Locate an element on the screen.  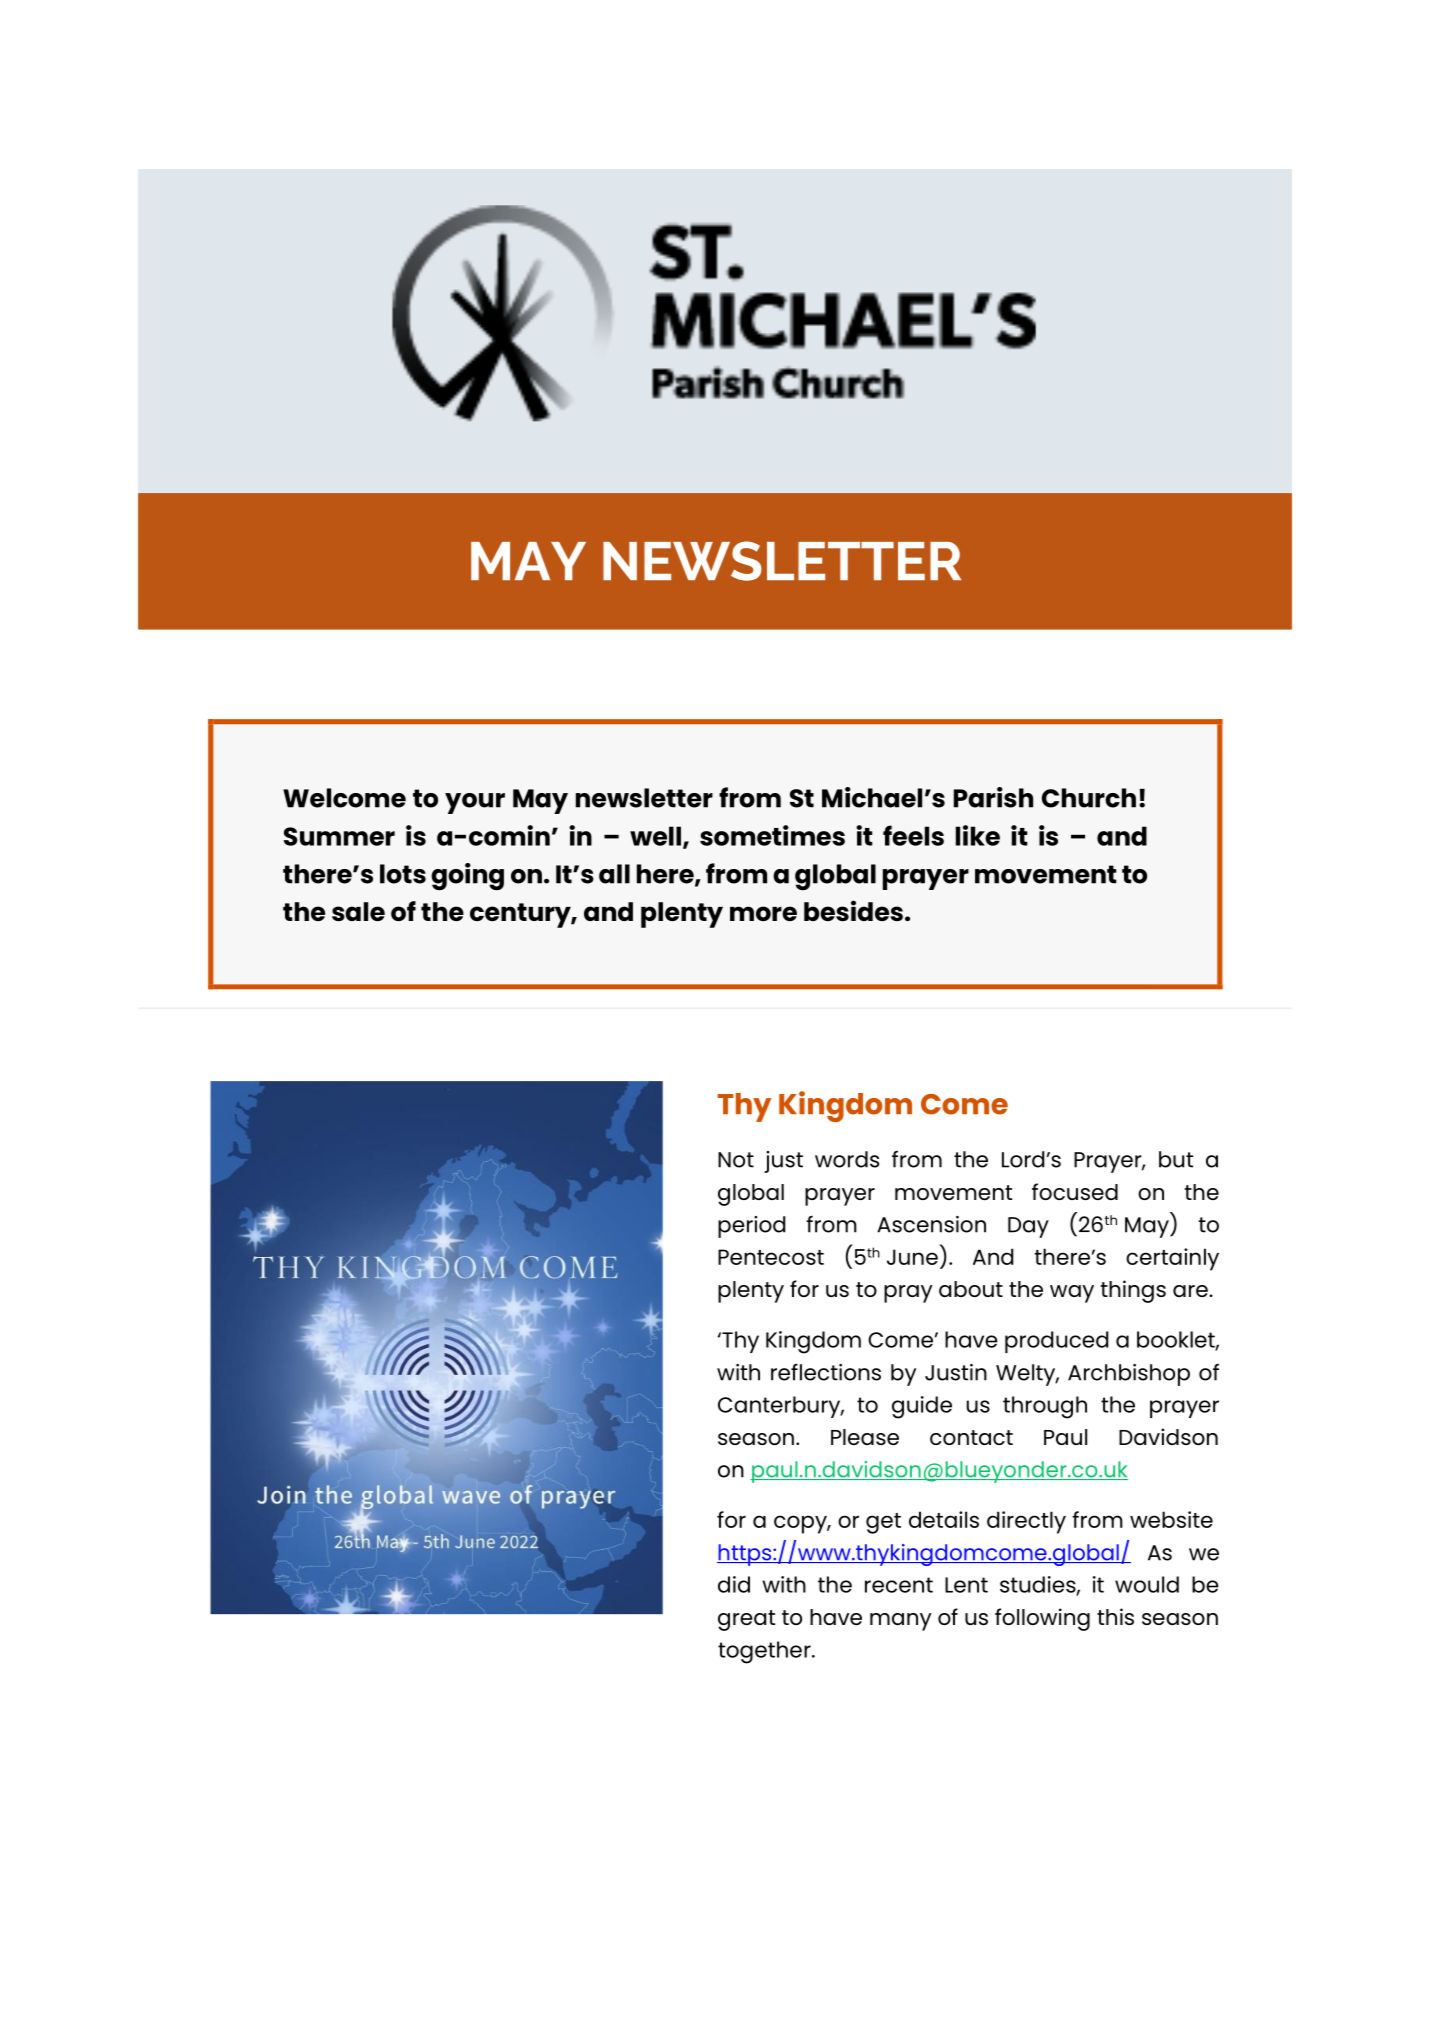
great is located at coordinates (746, 1620).
